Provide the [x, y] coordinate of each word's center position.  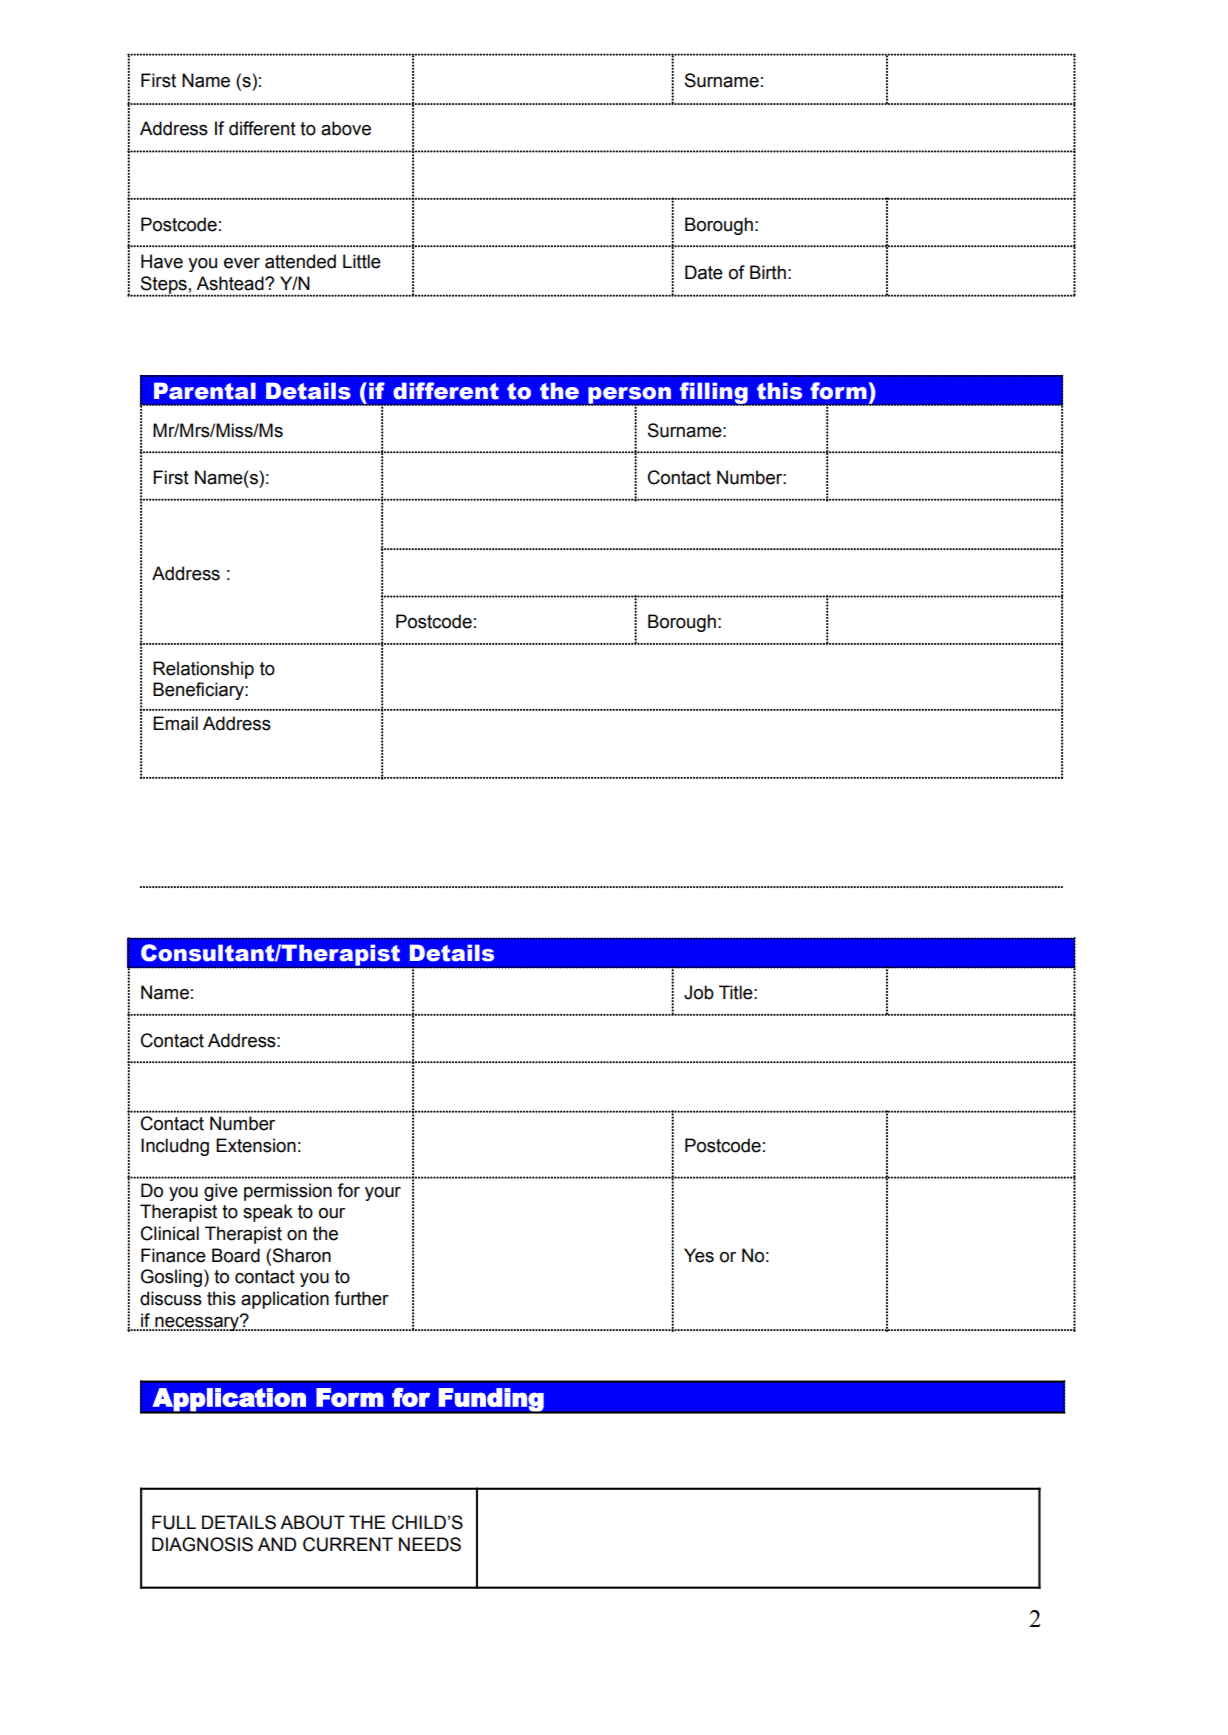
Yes [699, 1255]
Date [704, 272]
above [346, 128]
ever [242, 263]
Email [175, 723]
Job [699, 992]
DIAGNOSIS [202, 1544]
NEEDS [430, 1544]
